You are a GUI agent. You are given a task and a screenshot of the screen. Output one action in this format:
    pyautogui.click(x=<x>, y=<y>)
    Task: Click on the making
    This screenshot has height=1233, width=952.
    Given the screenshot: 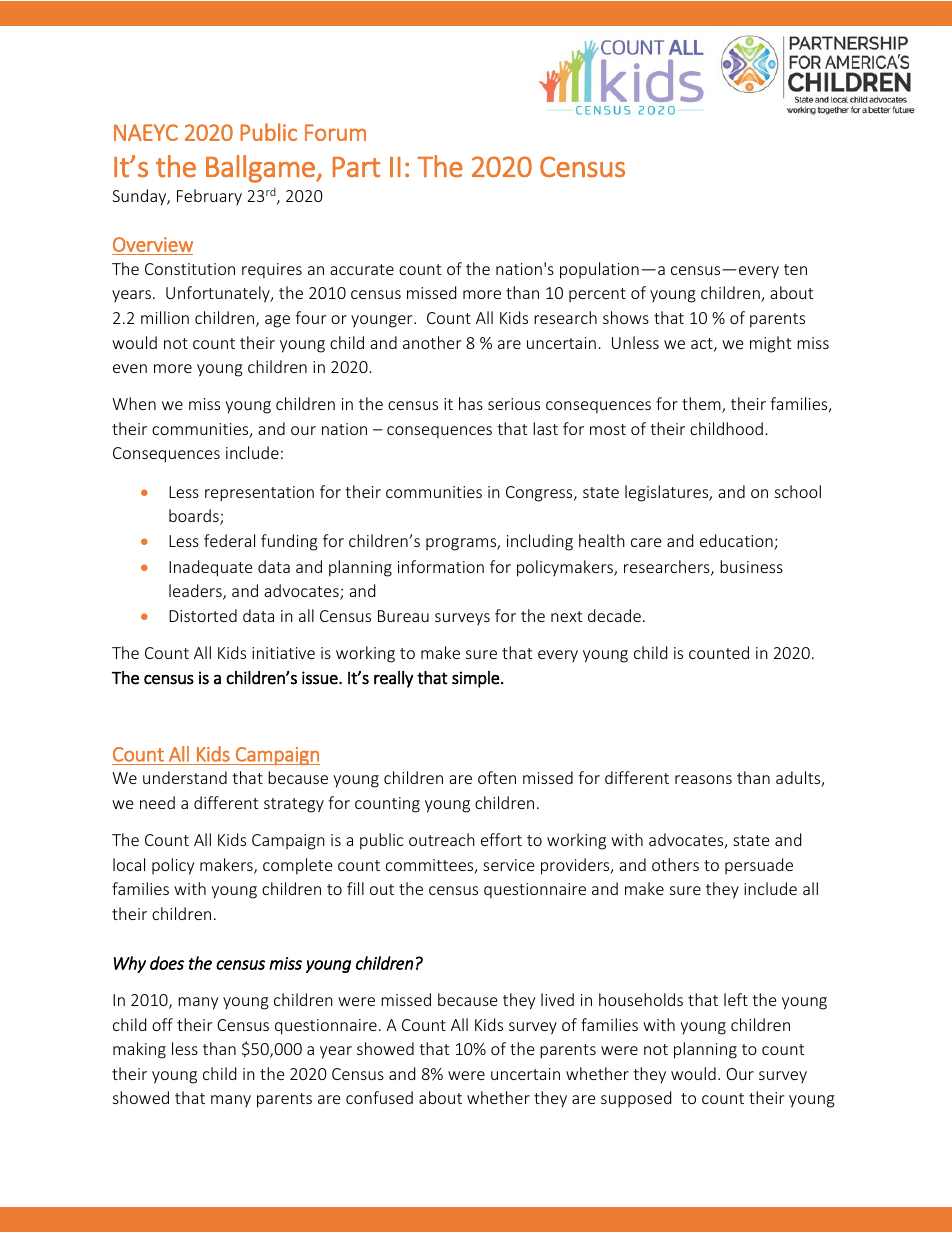 What is the action you would take?
    pyautogui.click(x=139, y=1050)
